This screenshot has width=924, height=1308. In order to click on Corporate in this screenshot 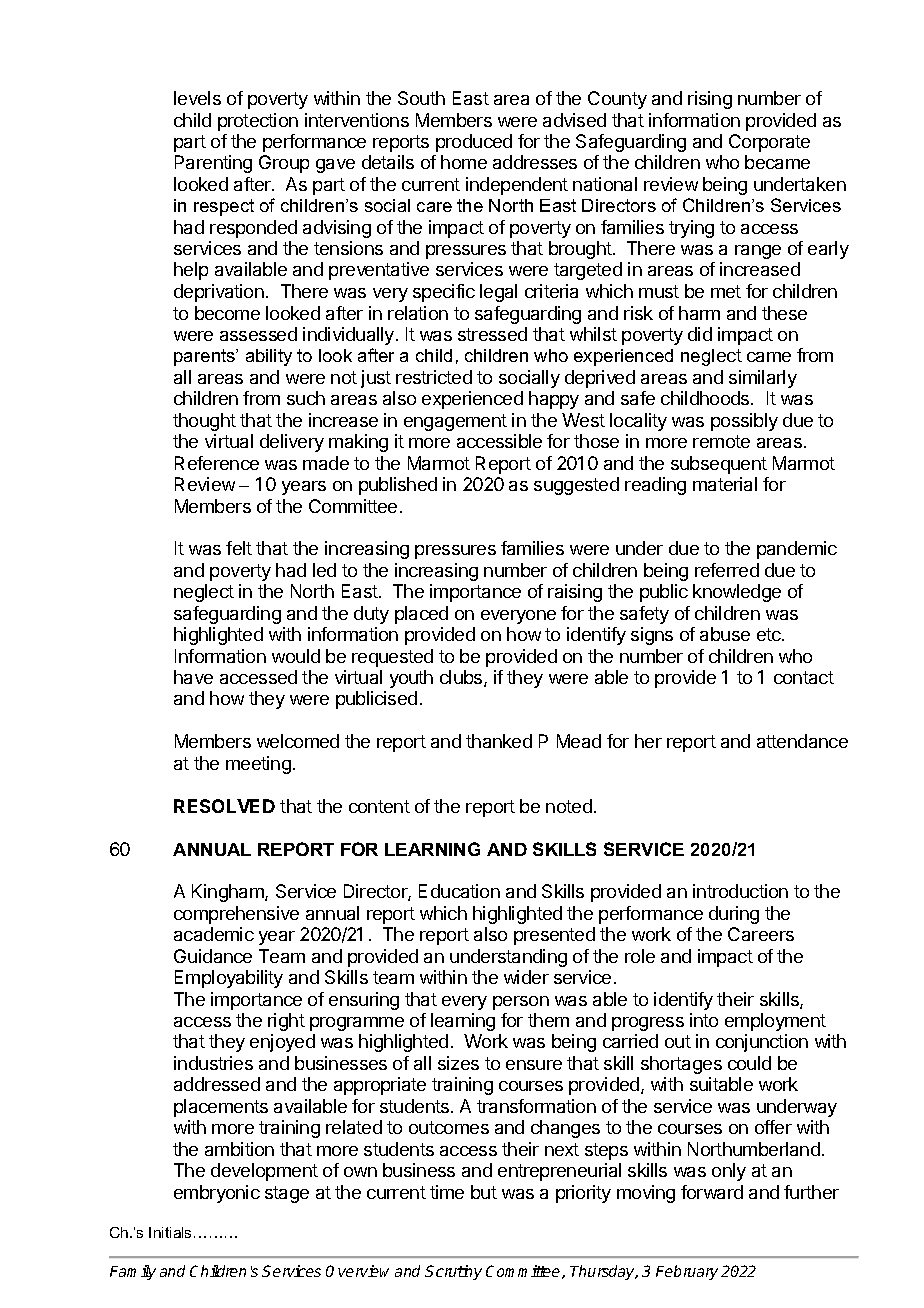, I will do `click(769, 143)`.
